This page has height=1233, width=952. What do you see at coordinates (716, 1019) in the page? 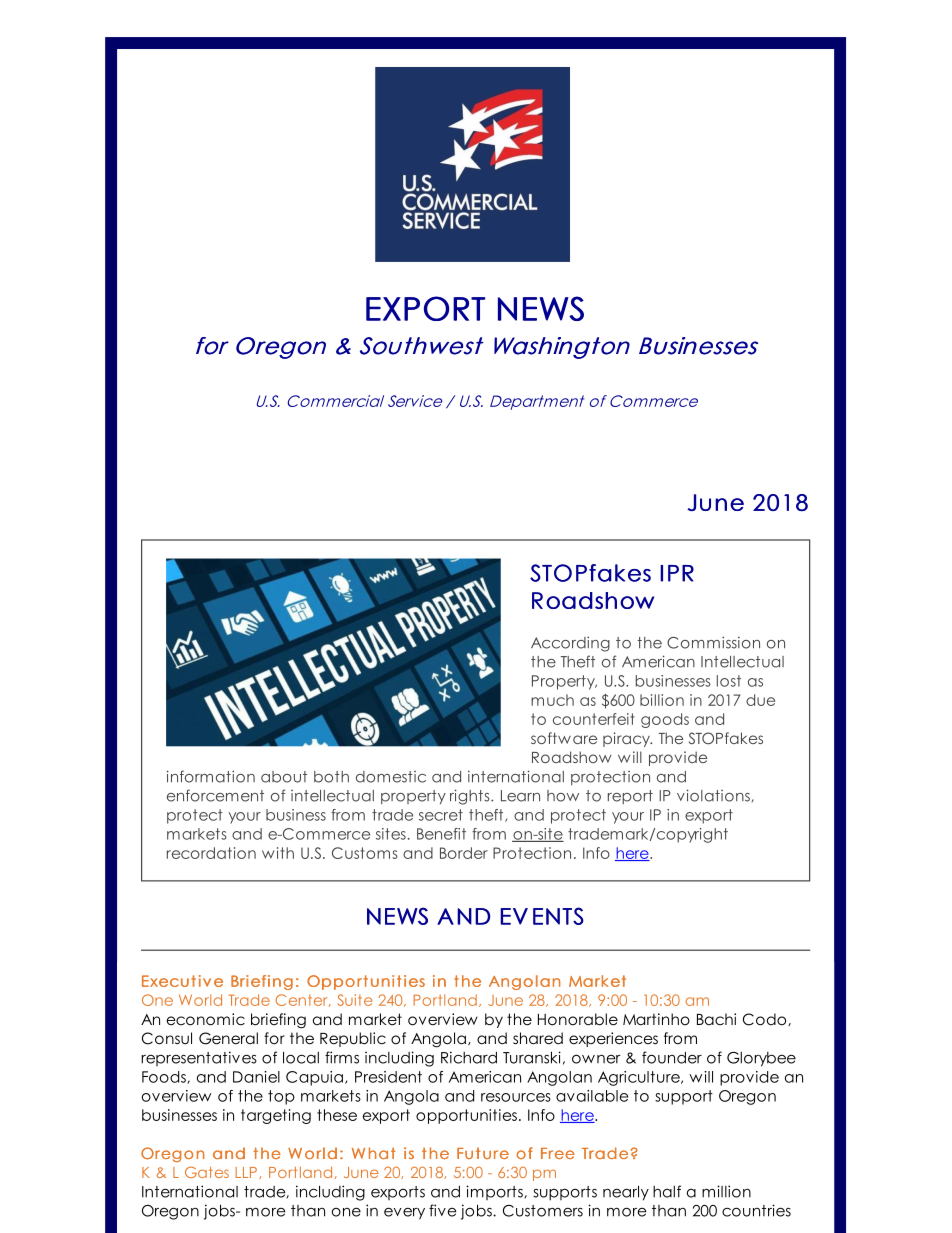
I see `Bachi` at bounding box center [716, 1019].
